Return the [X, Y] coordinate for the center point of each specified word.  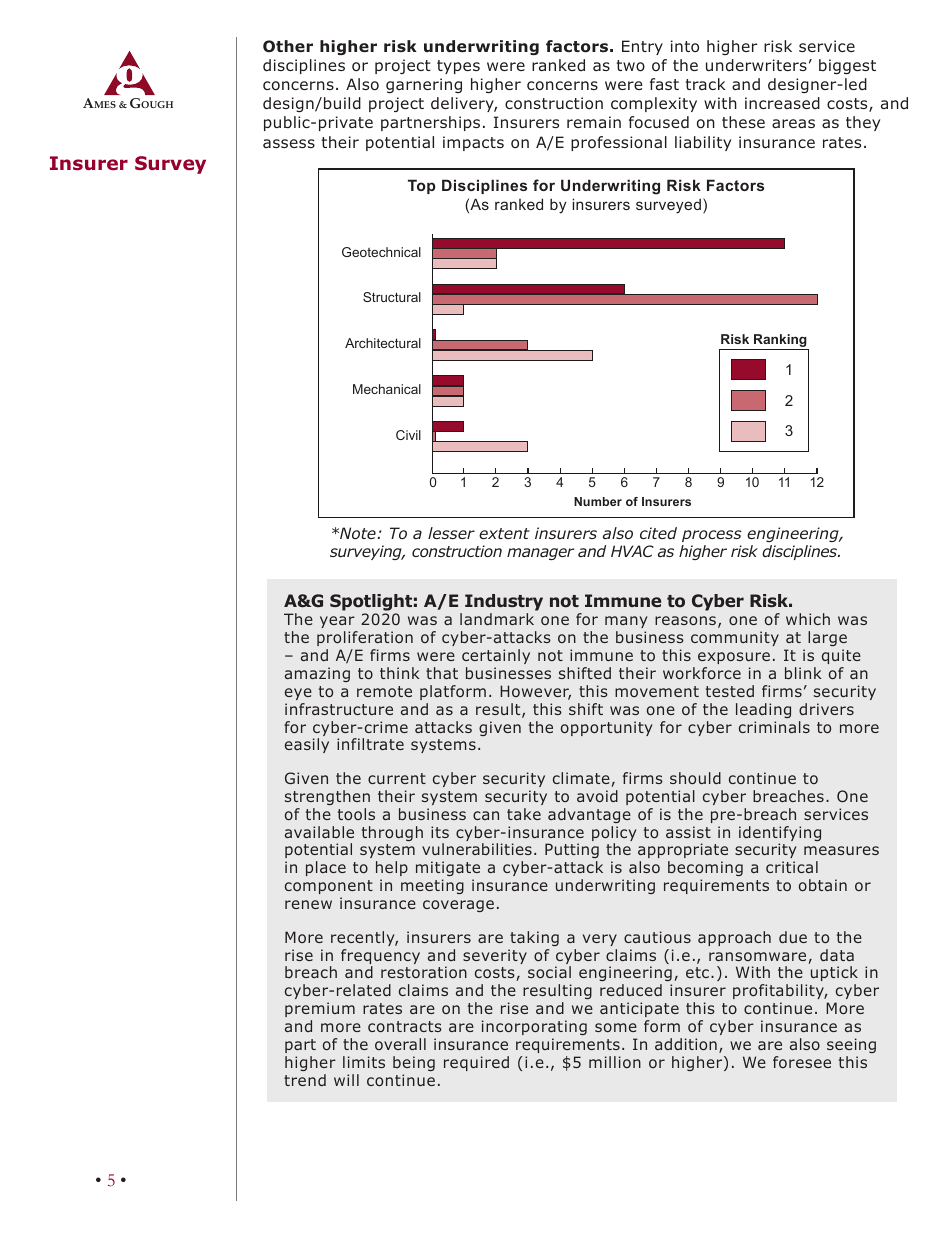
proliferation [365, 638]
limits [364, 1062]
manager [540, 554]
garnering [424, 85]
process [712, 536]
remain [594, 122]
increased [782, 103]
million [615, 1062]
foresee [802, 1062]
